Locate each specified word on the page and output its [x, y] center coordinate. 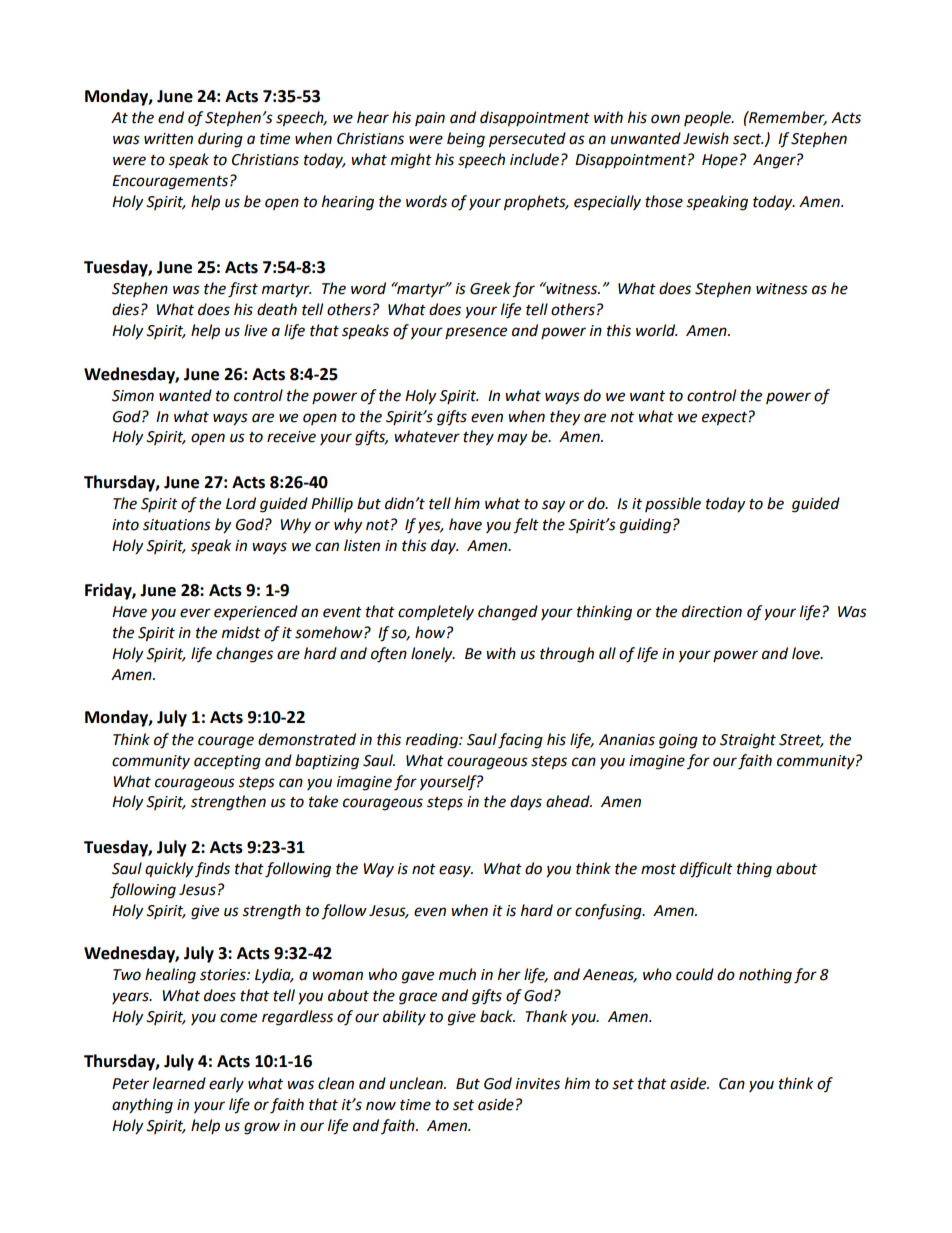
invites [538, 1084]
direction [712, 611]
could [695, 974]
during [220, 140]
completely [436, 612]
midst [241, 632]
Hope [720, 161]
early [226, 1085]
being [466, 140]
